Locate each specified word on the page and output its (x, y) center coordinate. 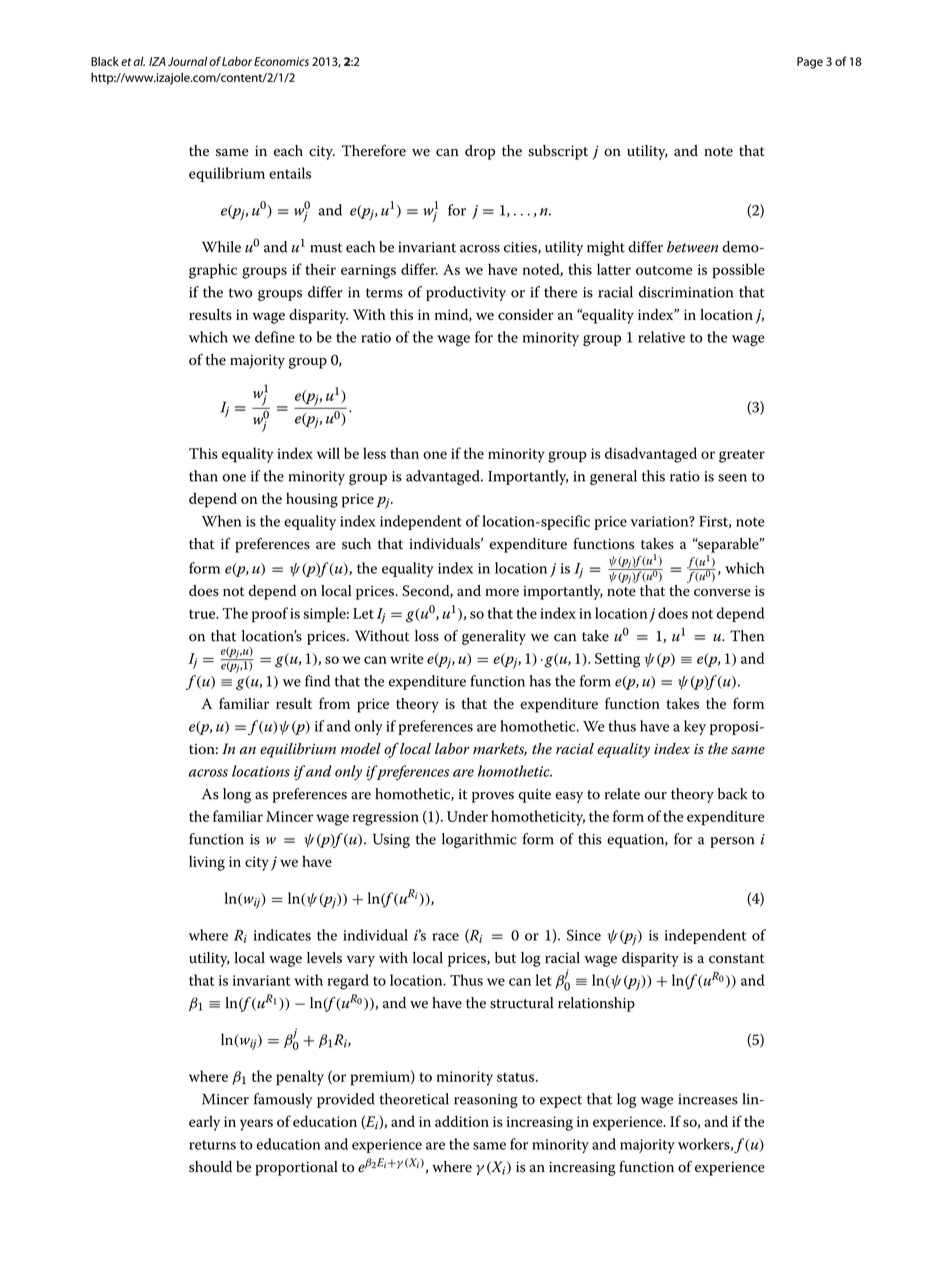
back (732, 794)
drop (480, 152)
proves (493, 797)
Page (810, 63)
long (237, 795)
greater (742, 456)
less (374, 453)
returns (212, 1145)
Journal (187, 61)
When (222, 521)
